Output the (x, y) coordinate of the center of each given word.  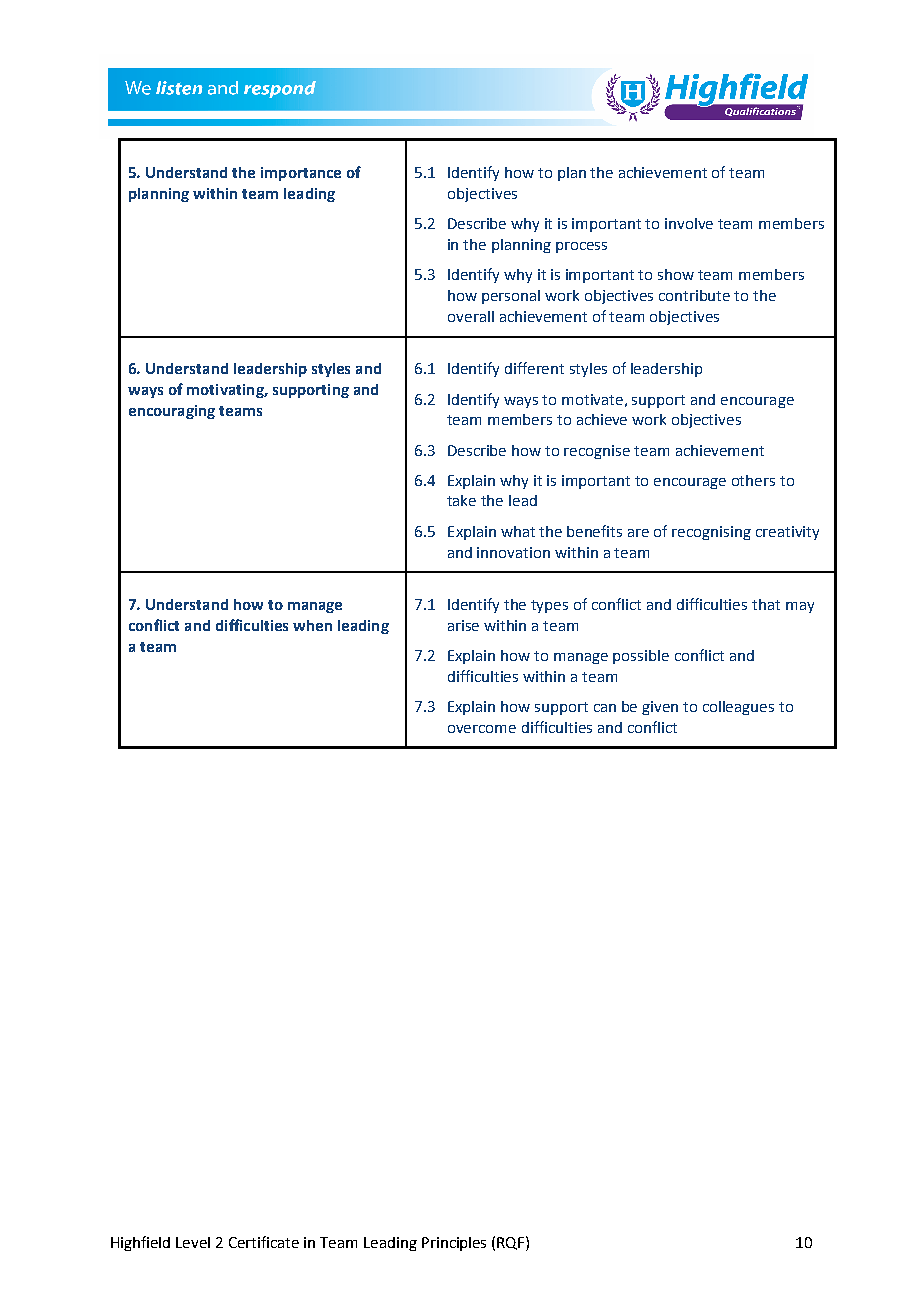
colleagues (738, 708)
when (312, 625)
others (753, 480)
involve (689, 223)
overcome (482, 729)
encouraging (172, 412)
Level (193, 1242)
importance (301, 174)
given (660, 708)
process (581, 247)
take (461, 500)
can (605, 708)
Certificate (264, 1242)
